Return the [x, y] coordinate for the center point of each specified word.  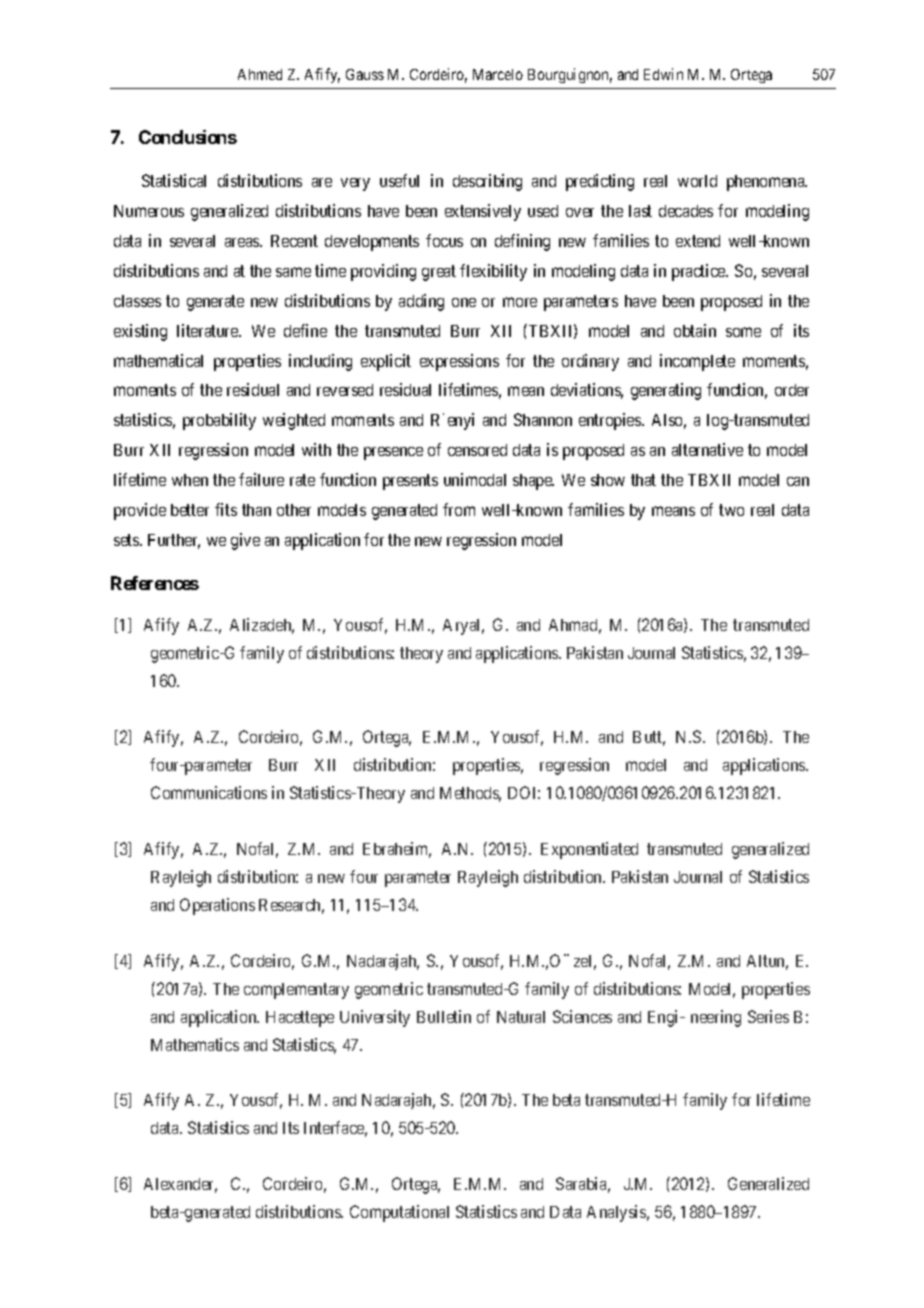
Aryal [463, 627]
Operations [217, 906]
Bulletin [444, 1016]
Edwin [663, 74]
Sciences [582, 1016]
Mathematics [195, 1044]
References [155, 583]
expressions [459, 362]
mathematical [158, 360]
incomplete [697, 362]
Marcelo [498, 74]
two [731, 510]
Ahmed [260, 74]
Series [768, 1016]
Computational [399, 1213]
